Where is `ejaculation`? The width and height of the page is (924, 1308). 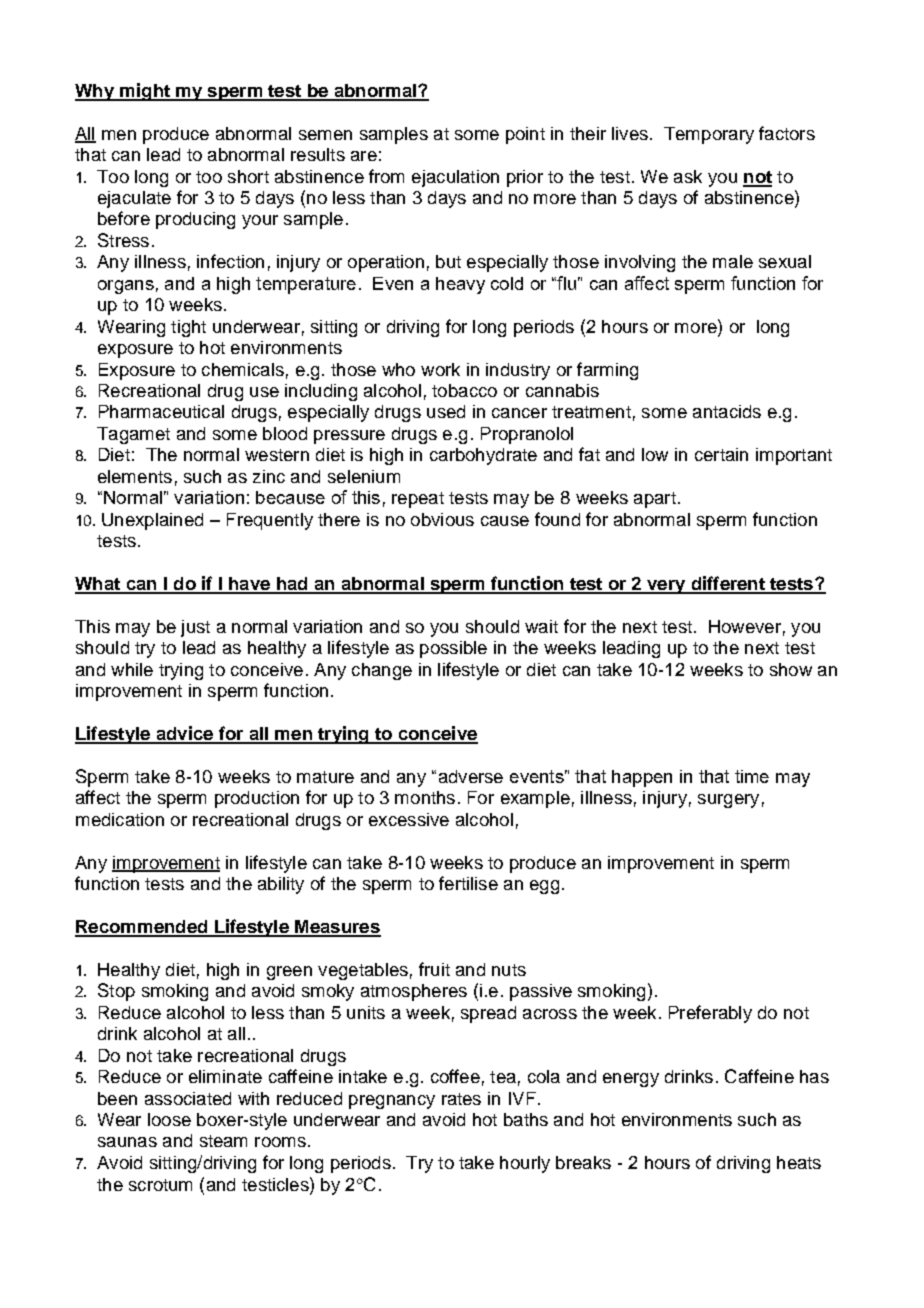
ejaculation is located at coordinates (455, 178).
